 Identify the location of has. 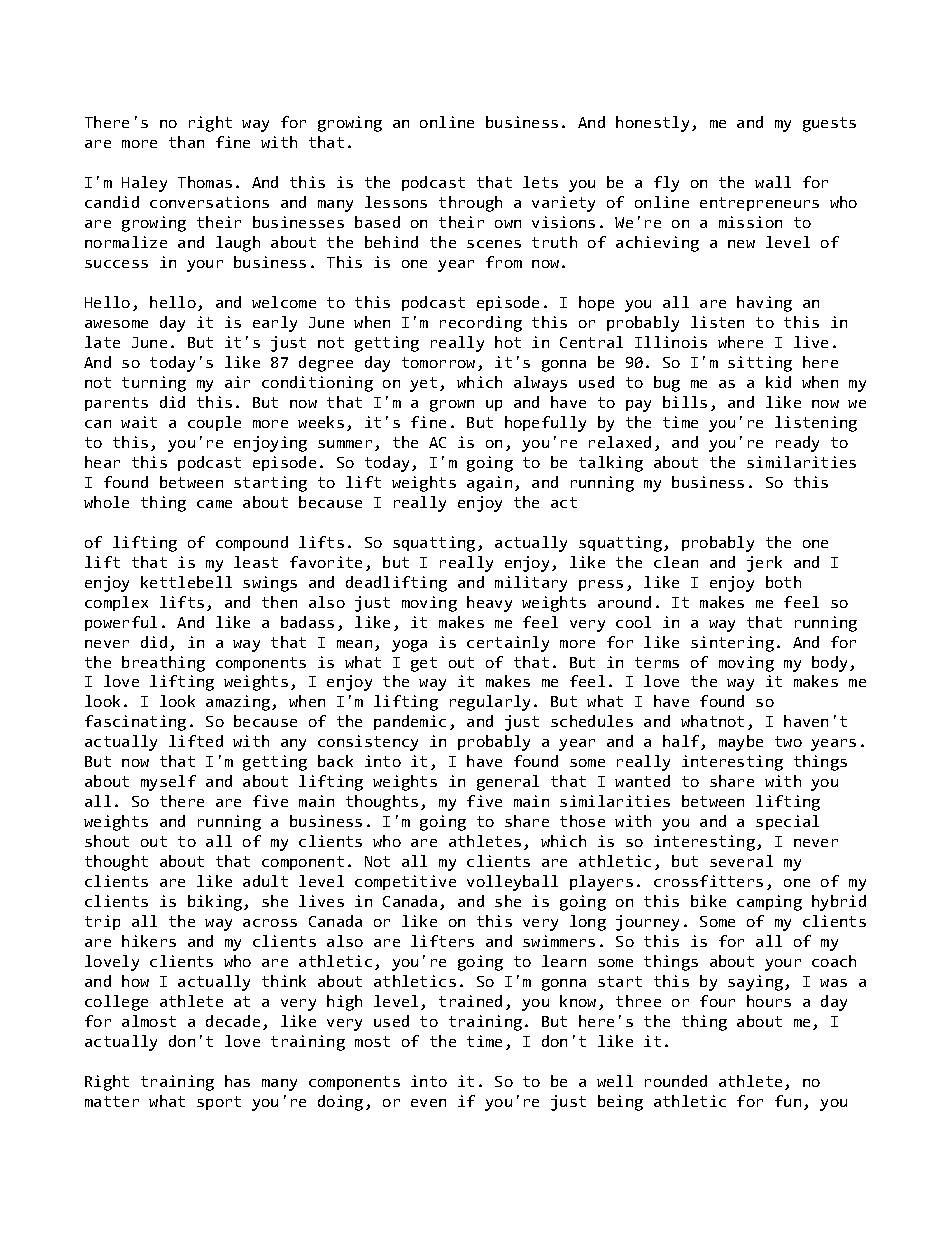
(237, 1081).
